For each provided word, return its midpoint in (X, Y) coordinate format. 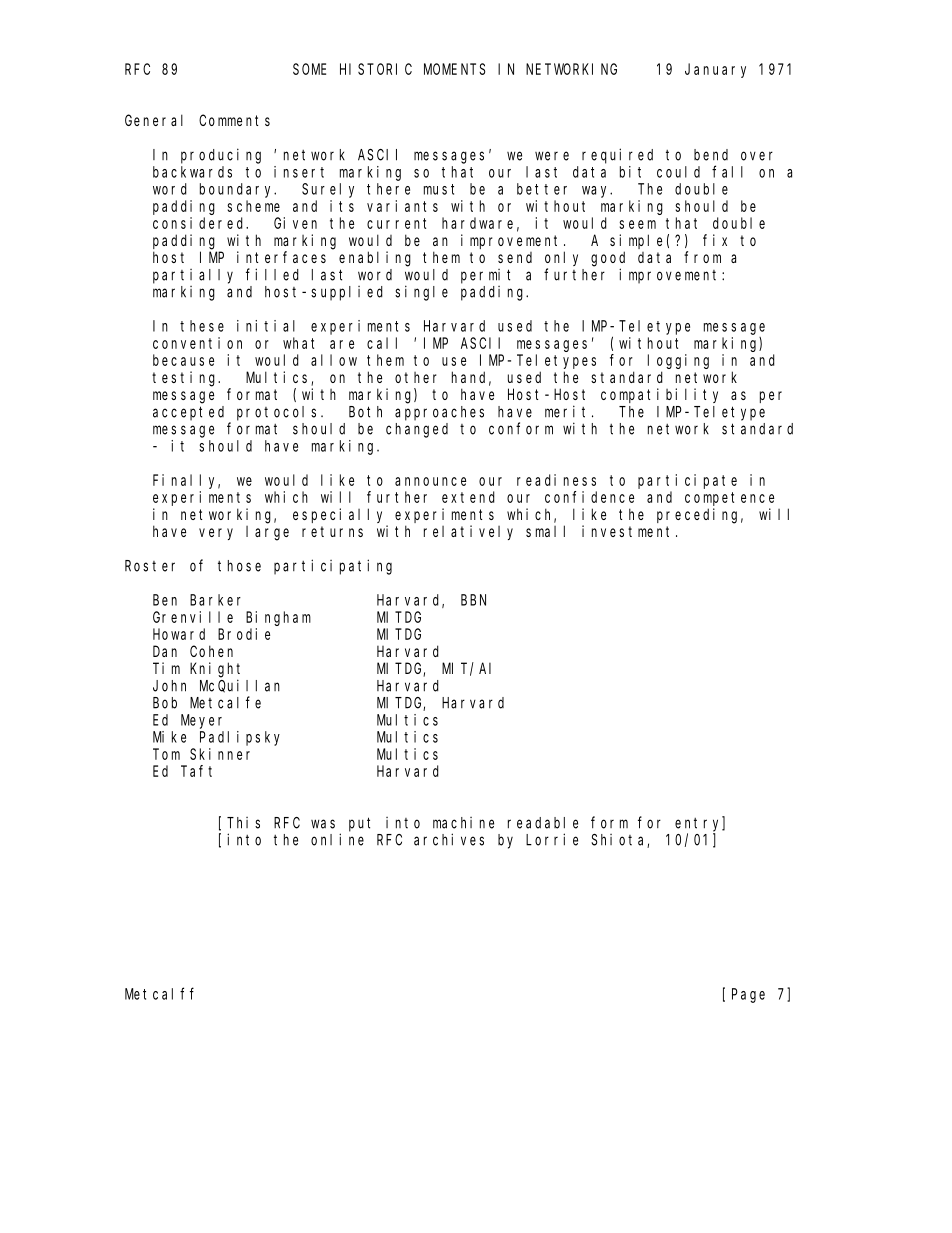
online (337, 839)
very (216, 534)
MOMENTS (454, 69)
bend (711, 155)
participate (687, 481)
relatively (468, 532)
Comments (234, 120)
